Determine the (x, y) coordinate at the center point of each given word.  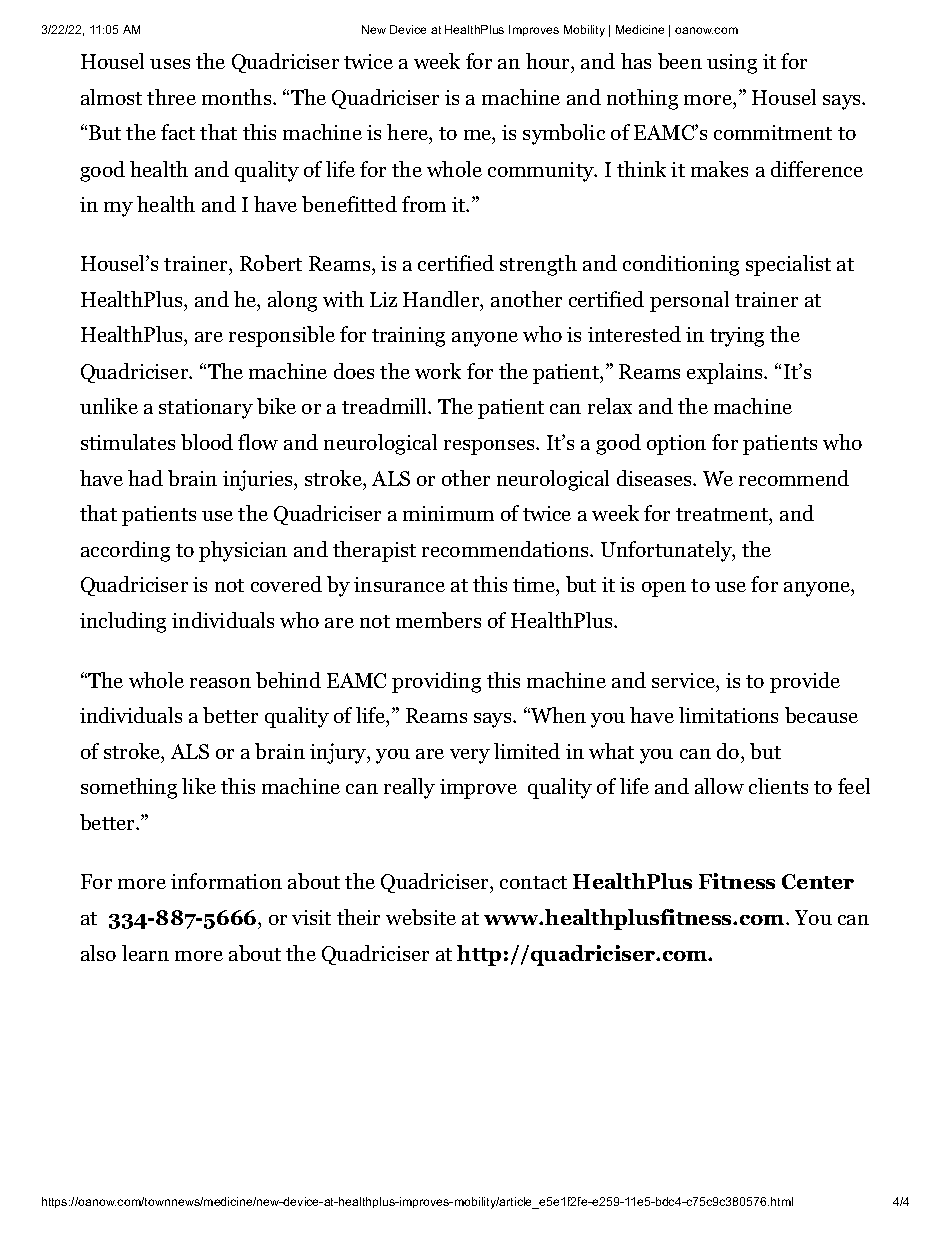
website (421, 917)
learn (145, 953)
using (732, 64)
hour (549, 61)
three (171, 97)
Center (818, 881)
